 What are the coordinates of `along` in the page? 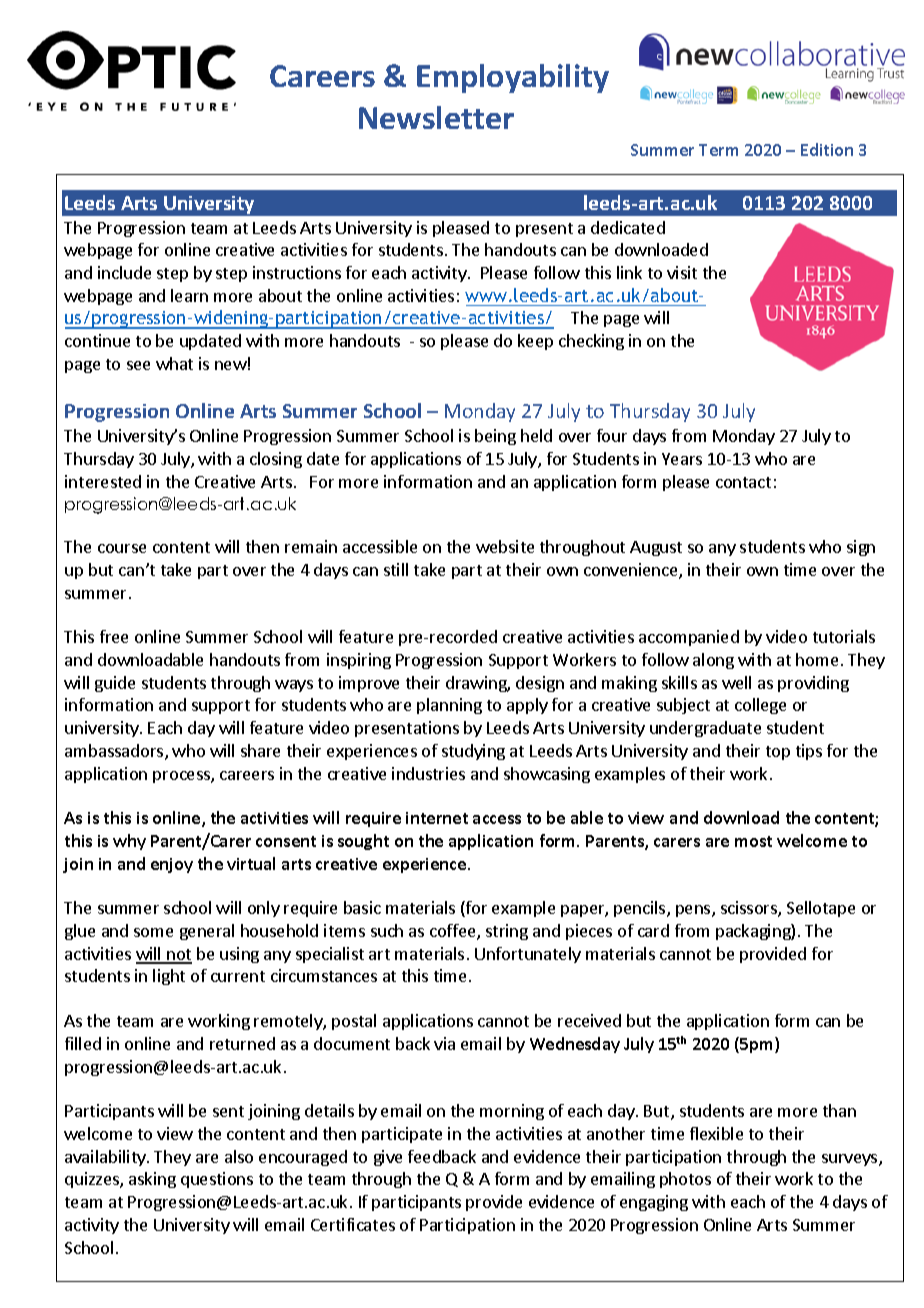 It's located at (713, 661).
